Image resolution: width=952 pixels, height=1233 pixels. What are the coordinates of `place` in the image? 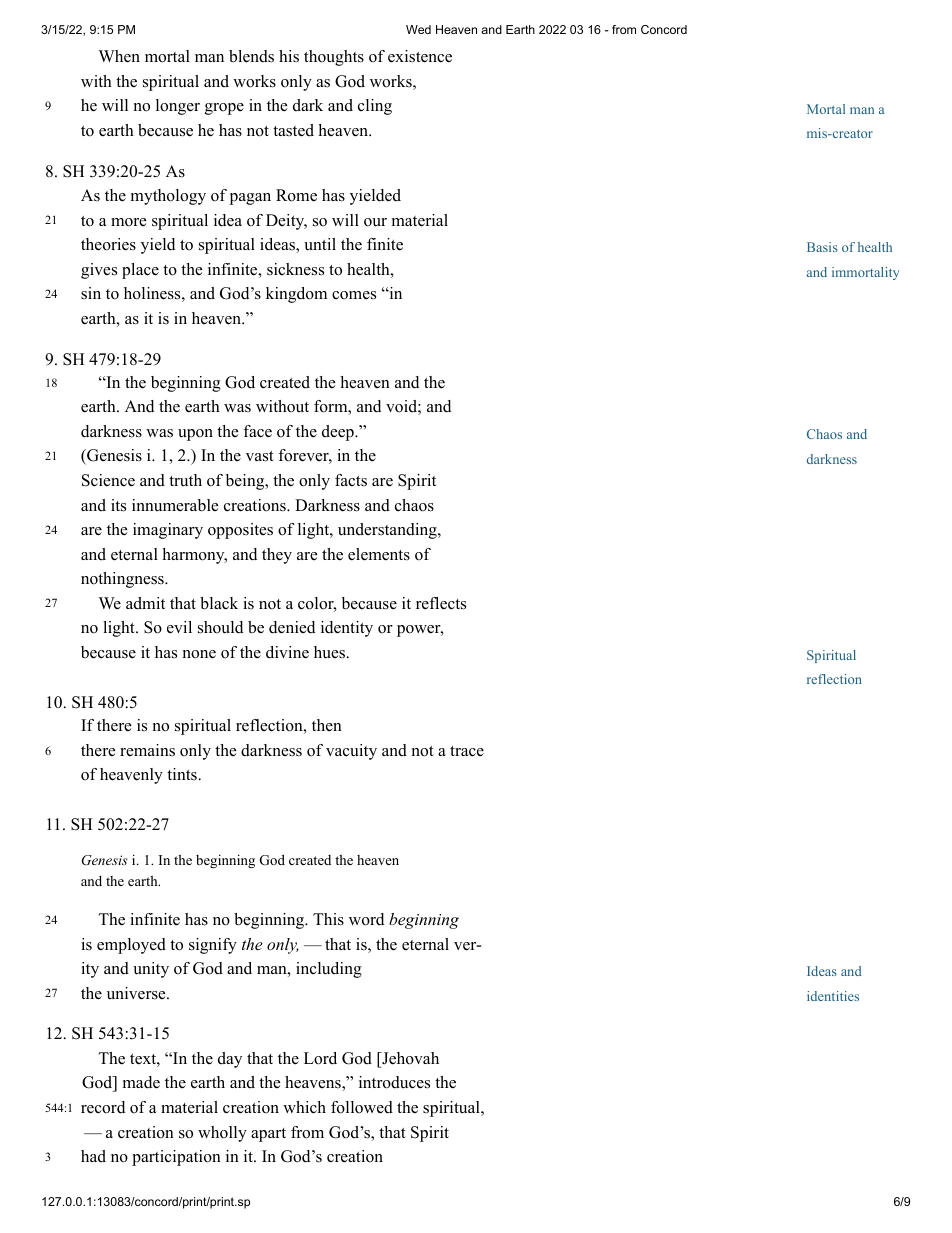 It's located at (140, 271).
